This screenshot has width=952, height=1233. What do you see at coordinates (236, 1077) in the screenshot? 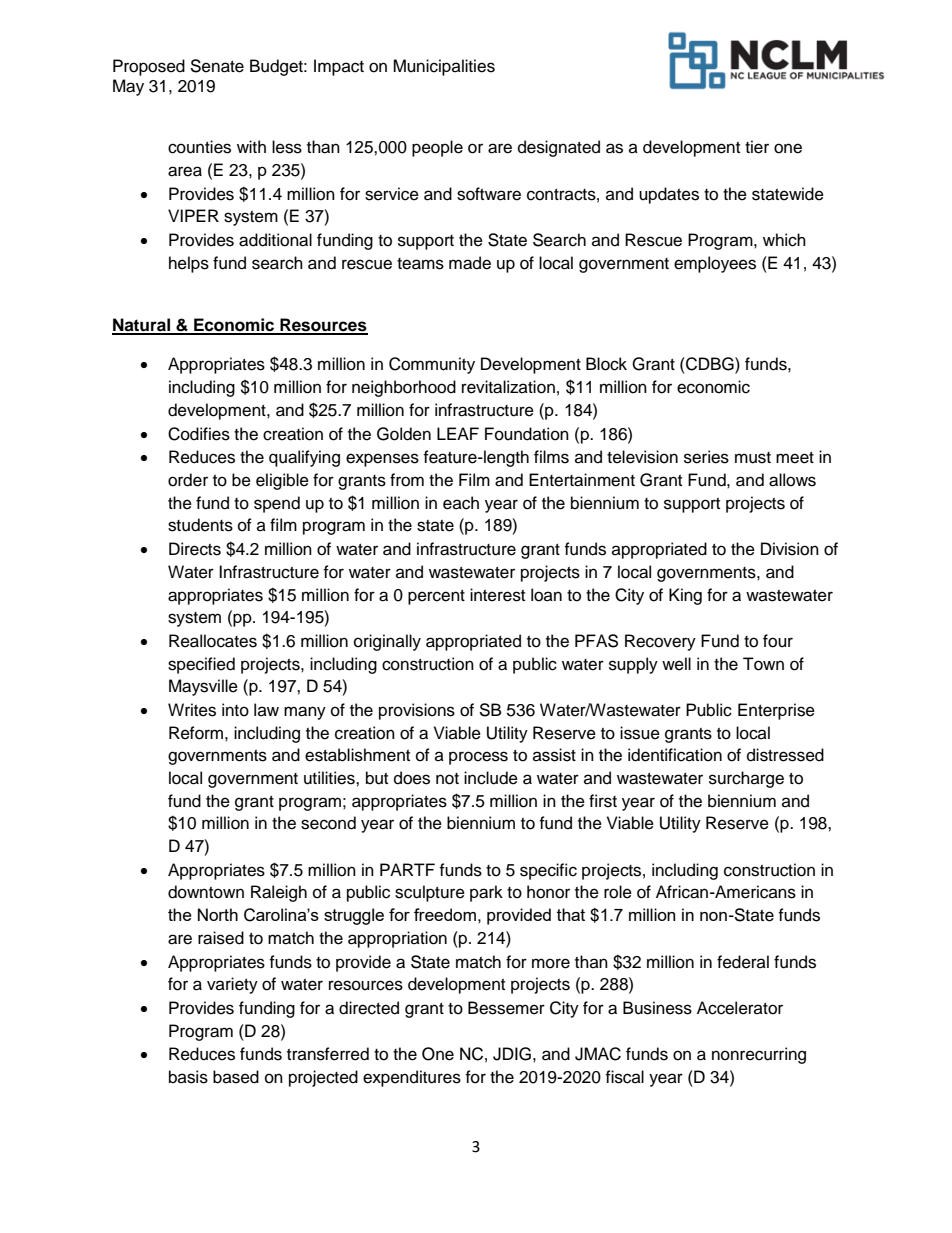
I see `based` at bounding box center [236, 1077].
